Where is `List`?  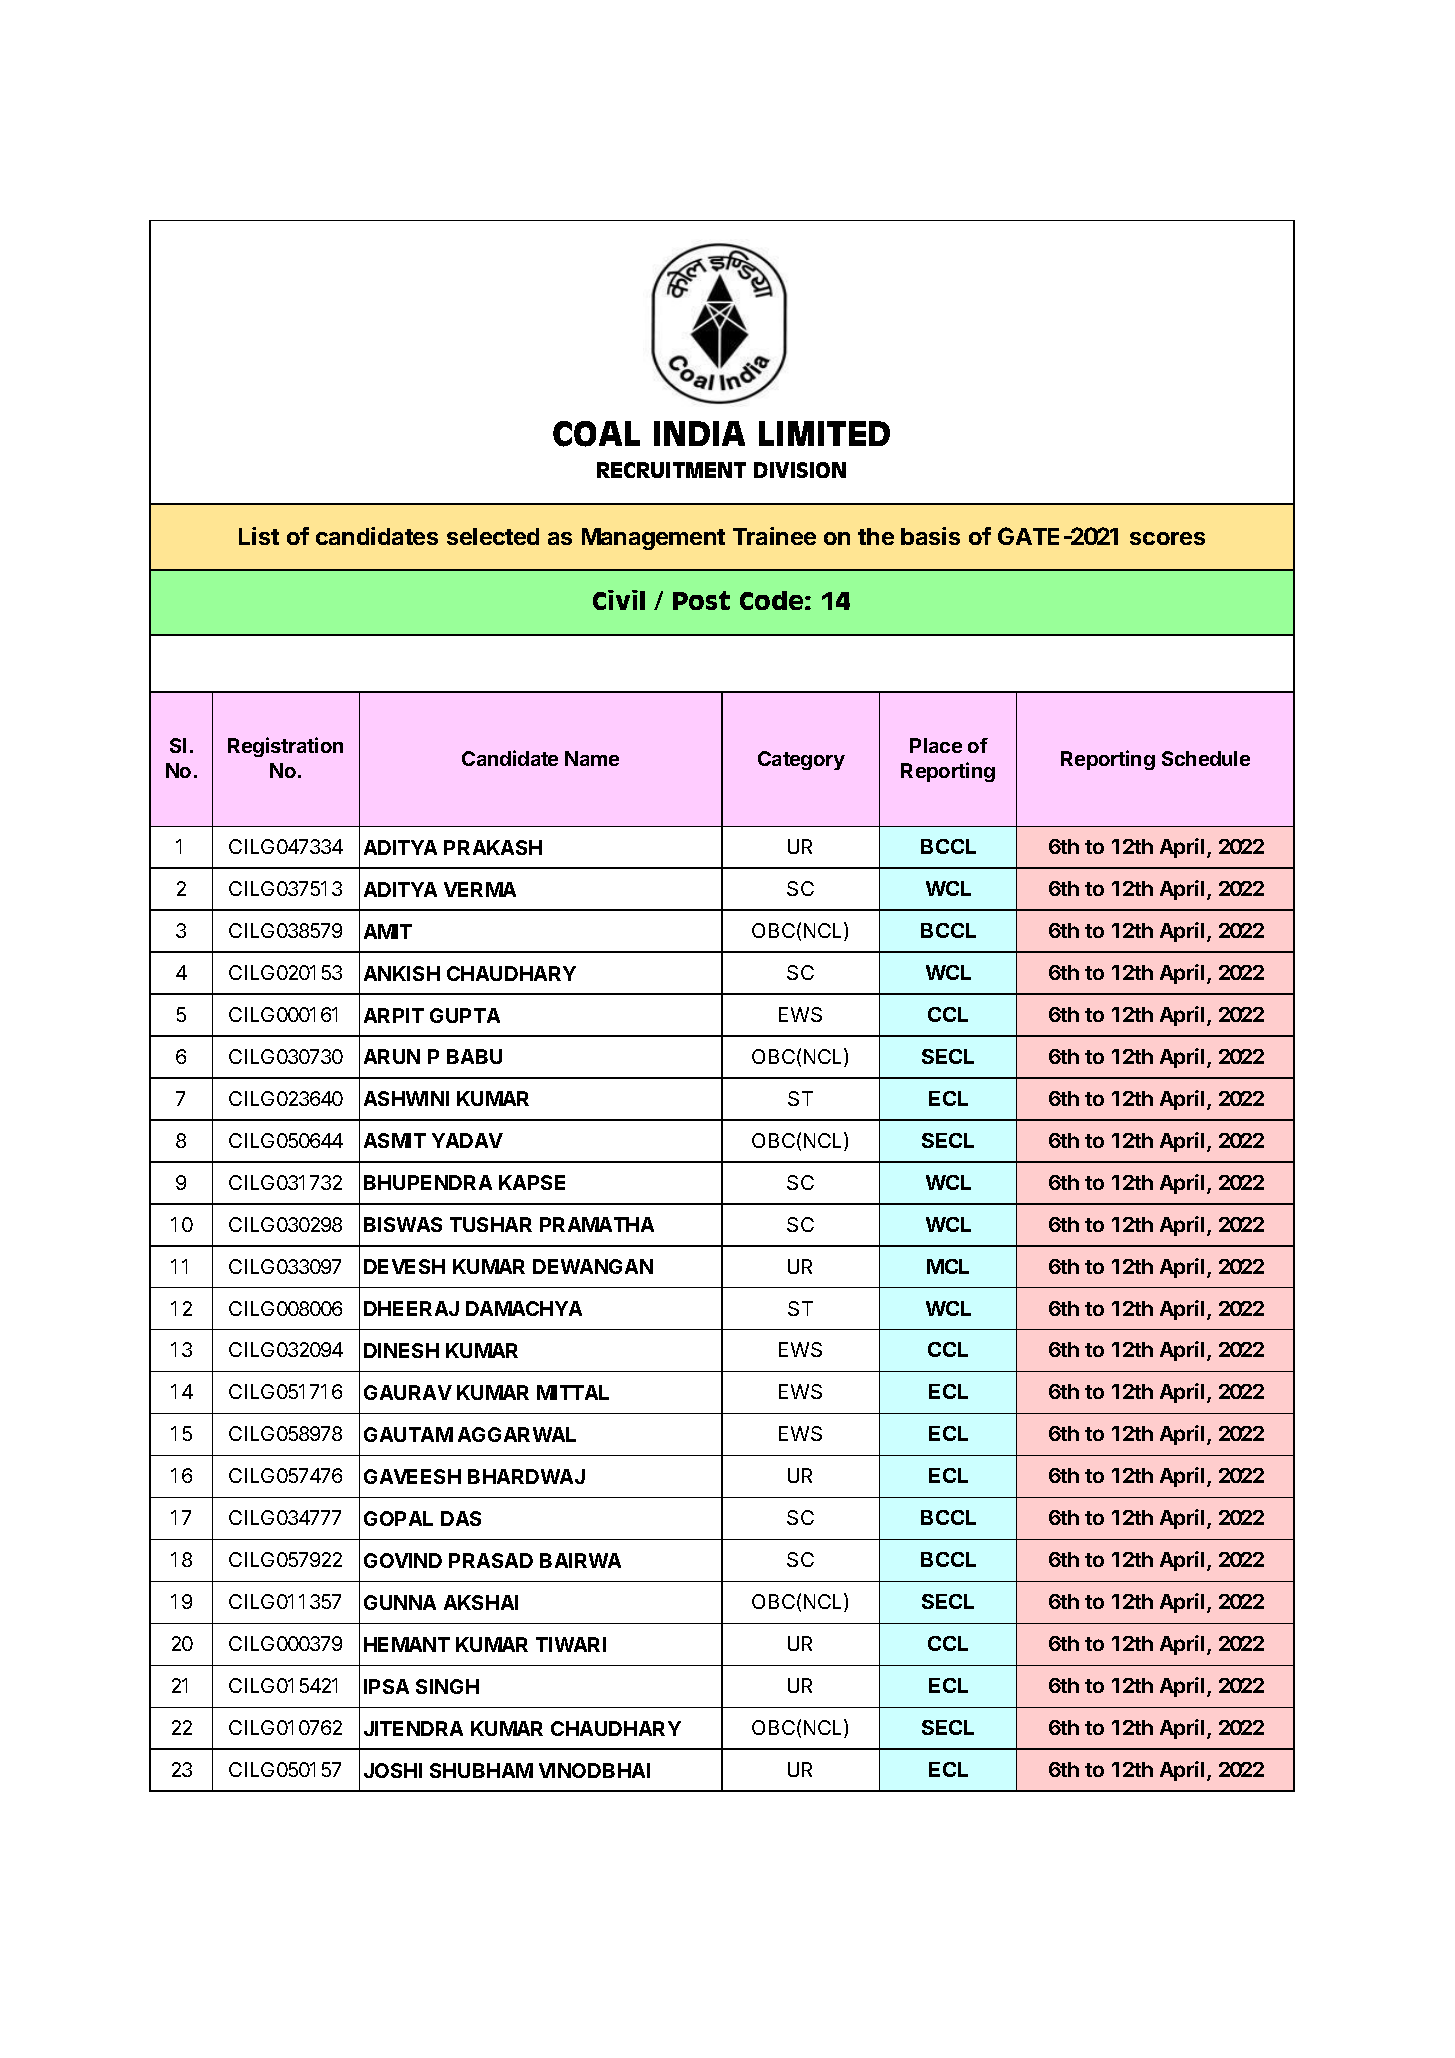 List is located at coordinates (259, 536).
